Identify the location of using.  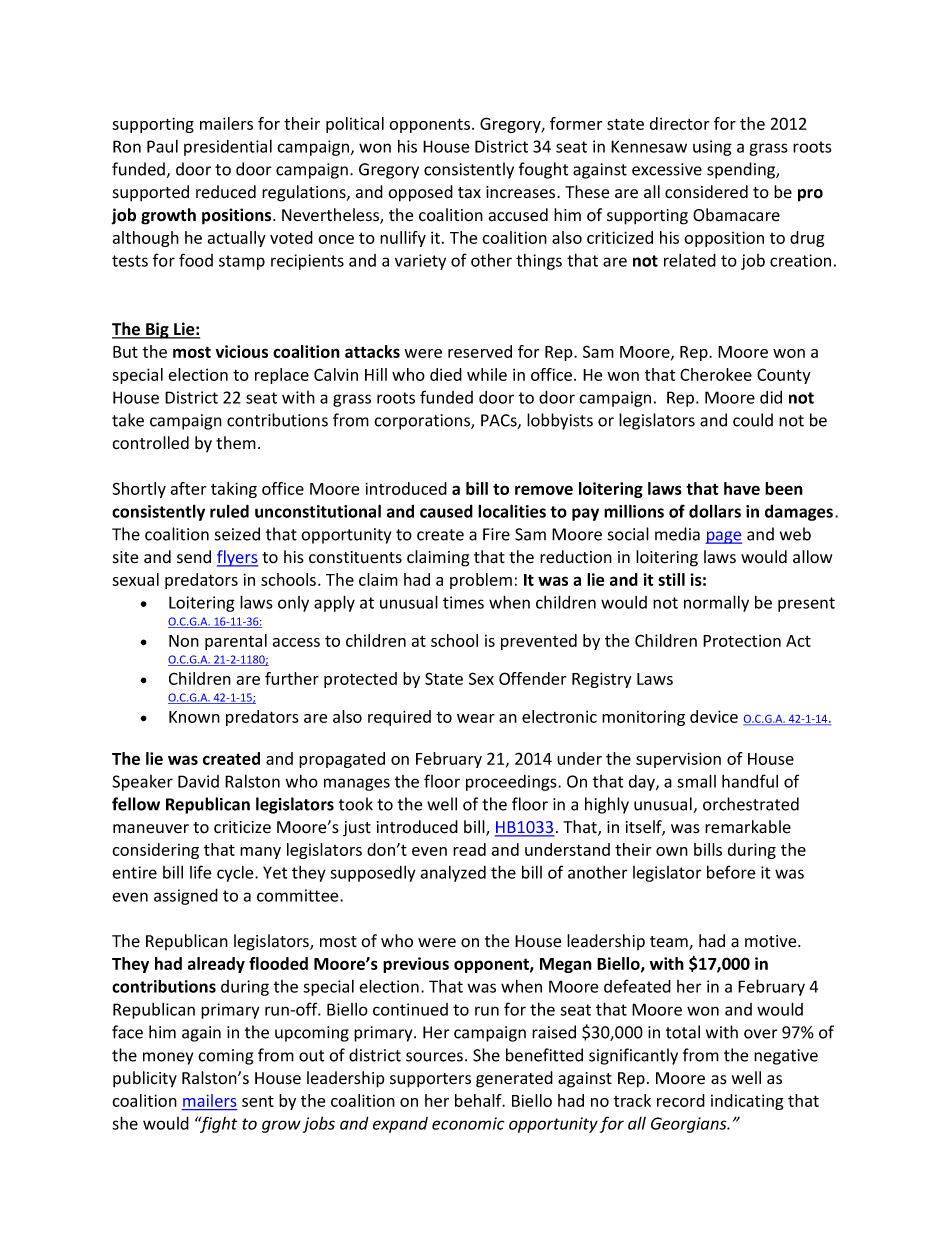
(712, 148).
